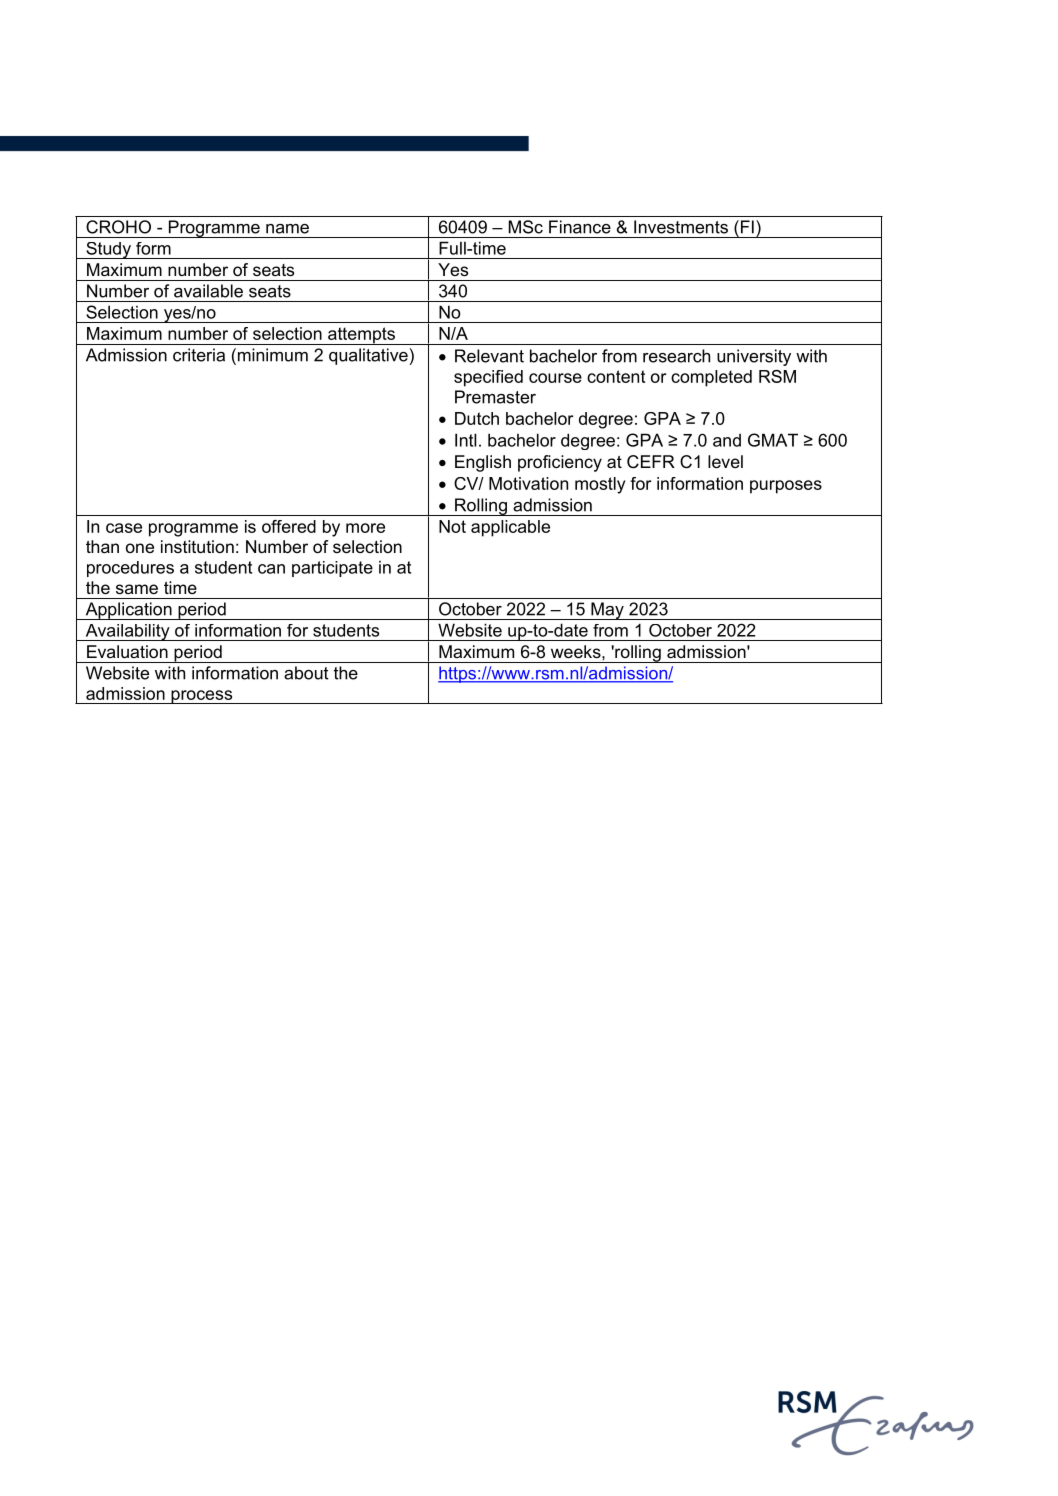 The image size is (1058, 1496). I want to click on process, so click(202, 697).
